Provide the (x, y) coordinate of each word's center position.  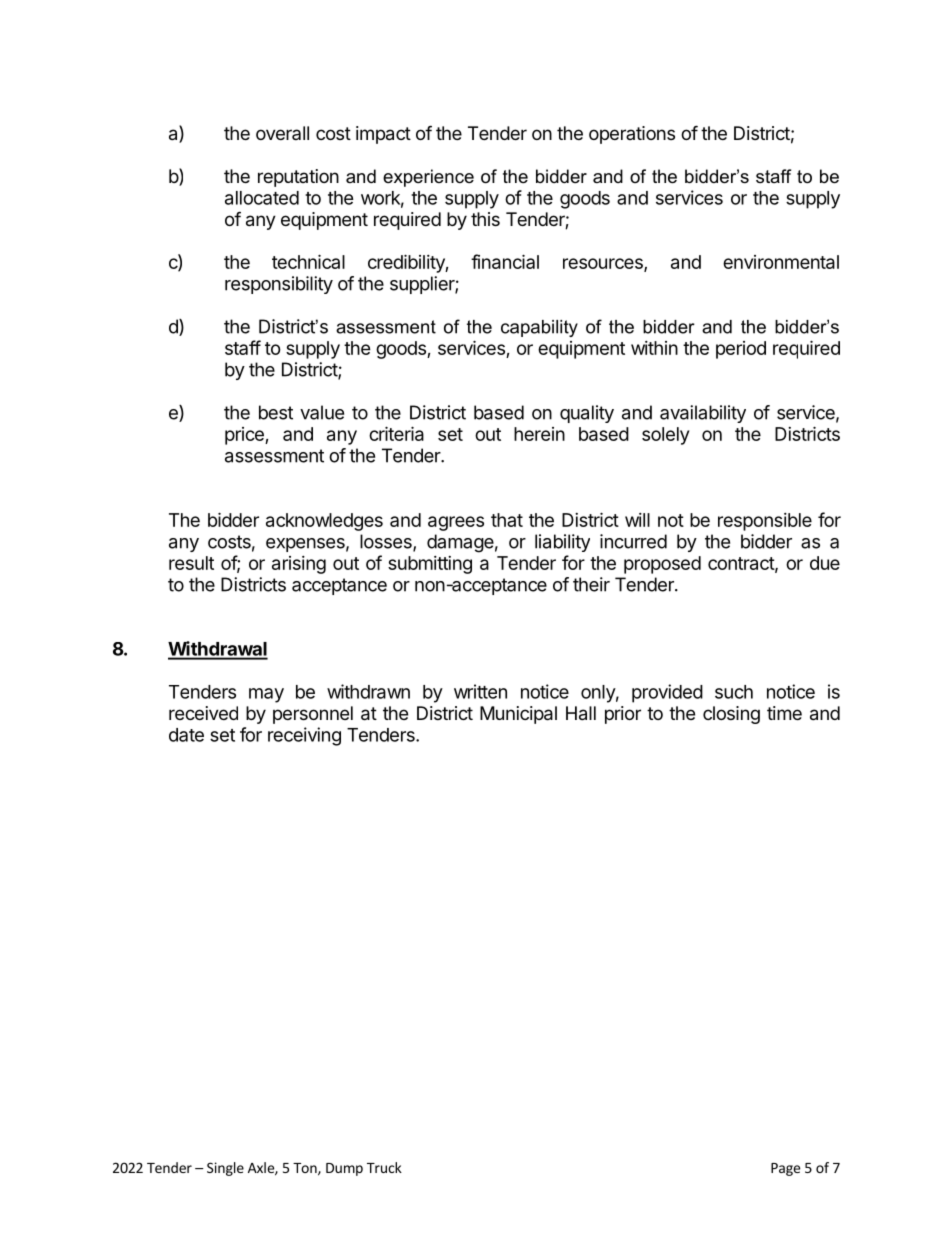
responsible (765, 522)
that (507, 520)
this (485, 219)
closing (731, 715)
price (245, 436)
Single (225, 1169)
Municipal (518, 715)
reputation (298, 178)
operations (632, 135)
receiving (304, 736)
